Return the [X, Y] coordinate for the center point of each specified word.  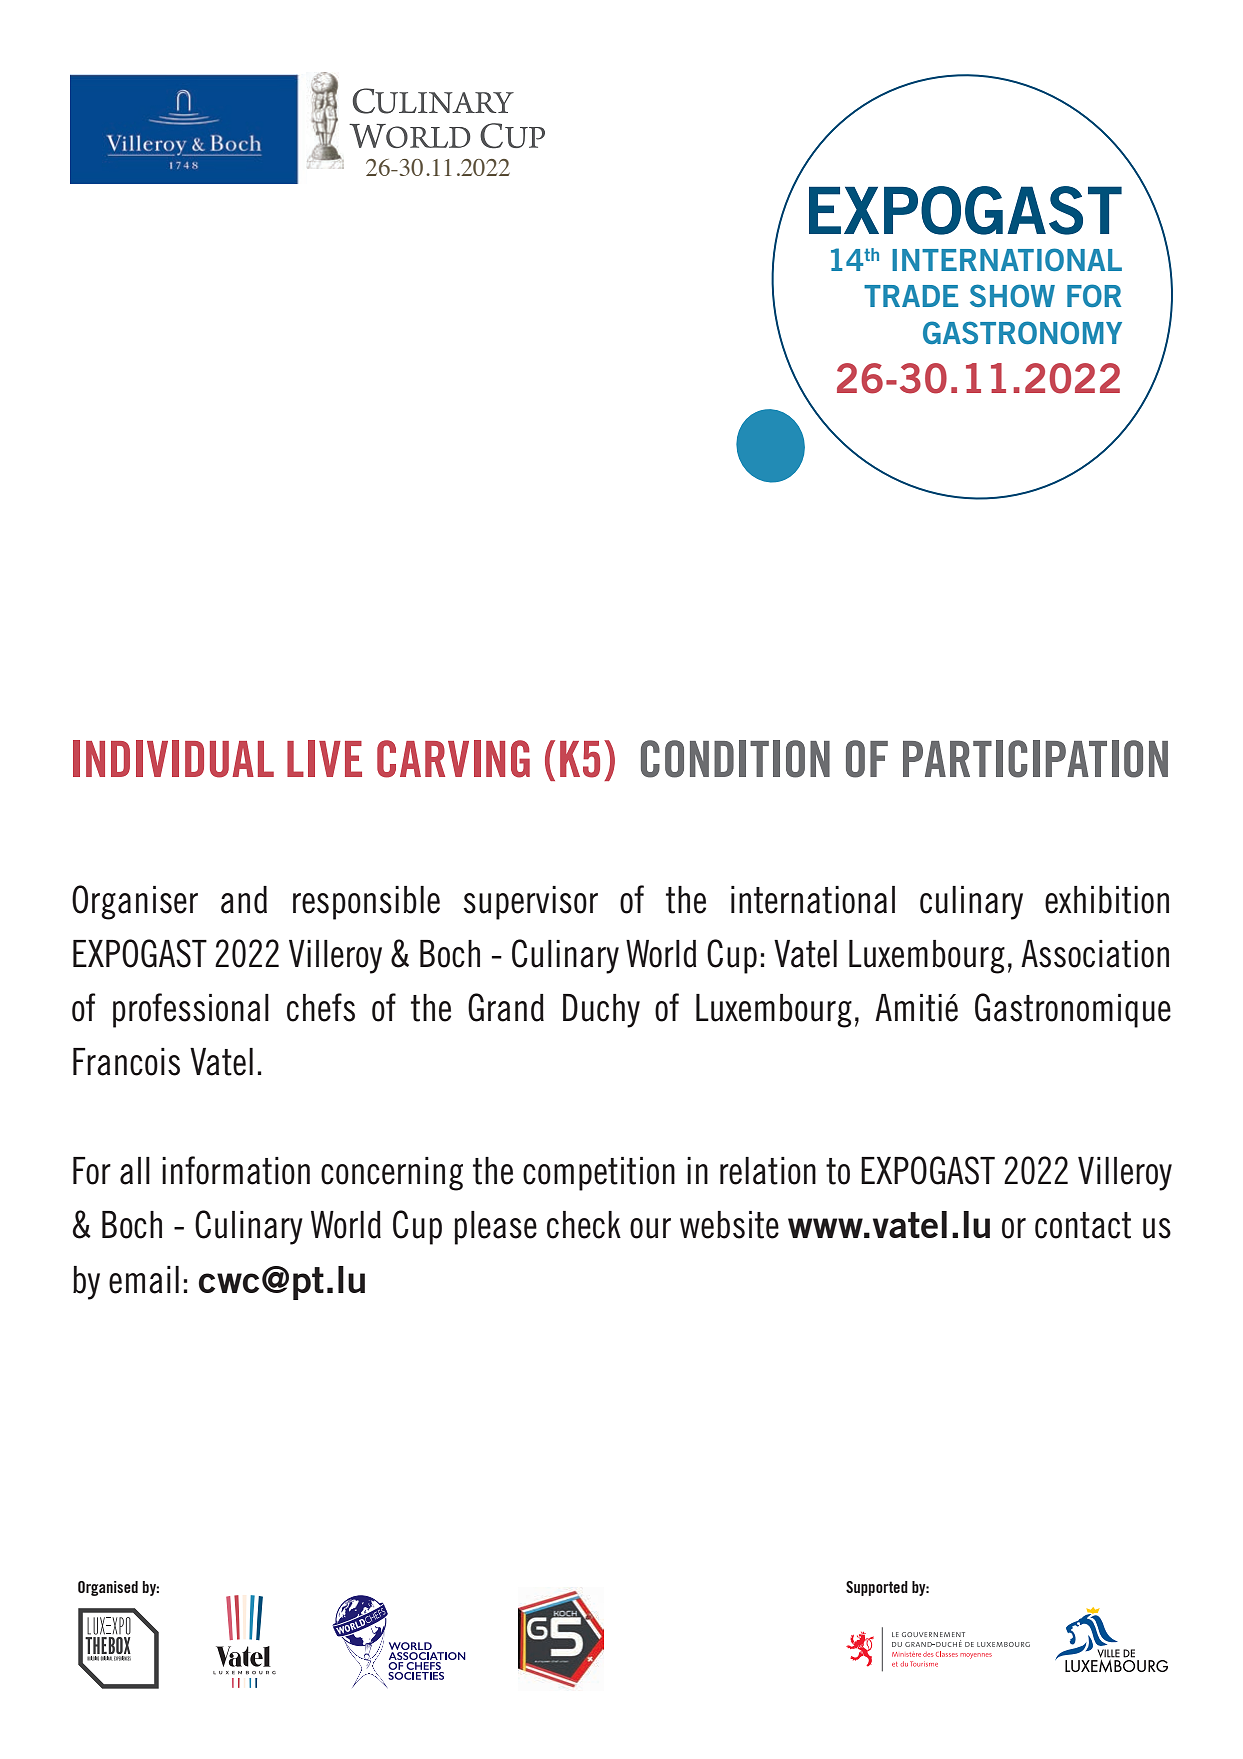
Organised [108, 1588]
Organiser [135, 902]
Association [1095, 954]
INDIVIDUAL [173, 759]
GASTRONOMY [1022, 332]
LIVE [324, 758]
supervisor [531, 903]
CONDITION [735, 759]
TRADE [911, 296]
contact [1083, 1225]
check [584, 1225]
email [144, 1280]
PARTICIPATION [1035, 759]
